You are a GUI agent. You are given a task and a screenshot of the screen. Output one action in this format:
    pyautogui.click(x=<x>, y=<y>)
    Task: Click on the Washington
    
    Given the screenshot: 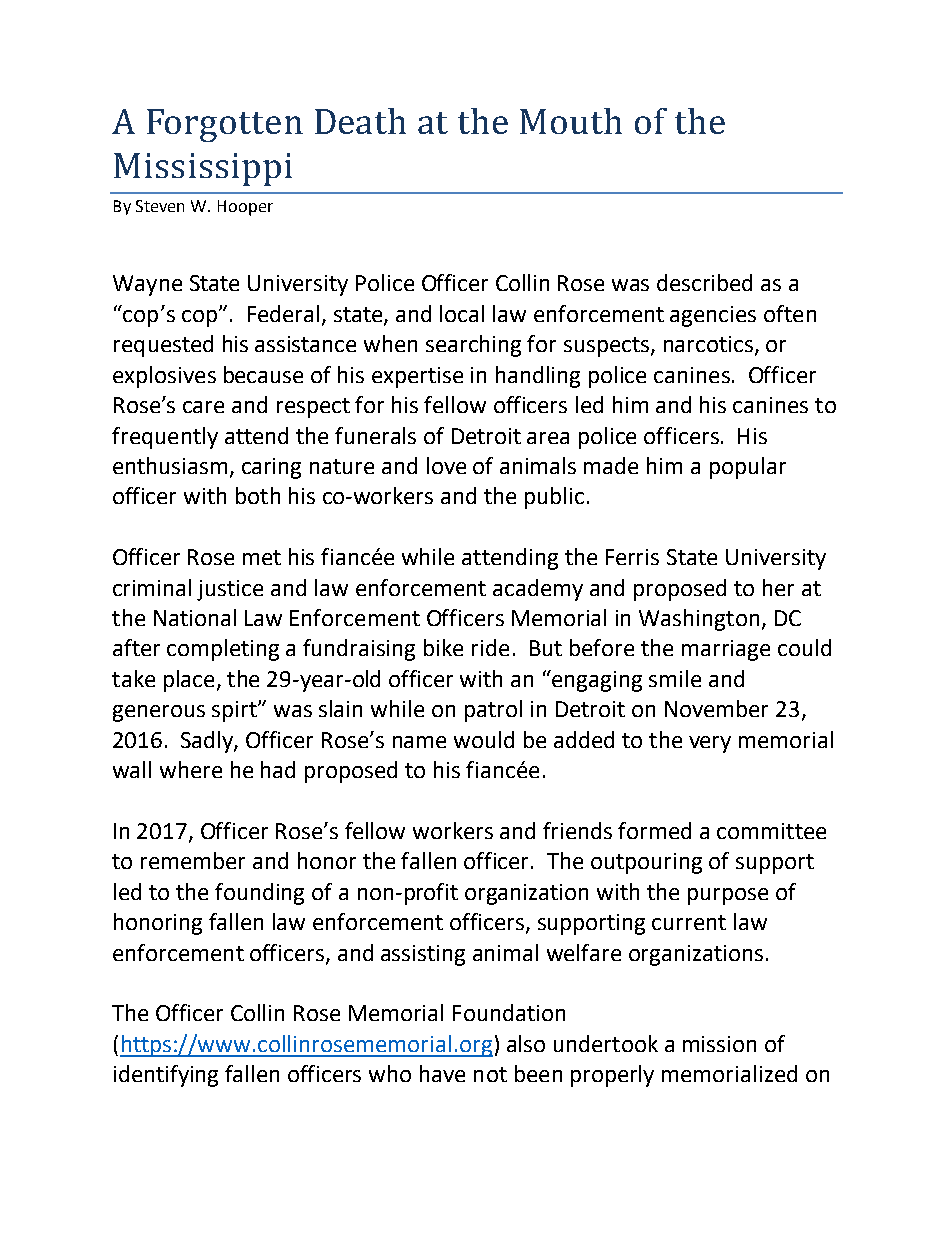 What is the action you would take?
    pyautogui.click(x=699, y=620)
